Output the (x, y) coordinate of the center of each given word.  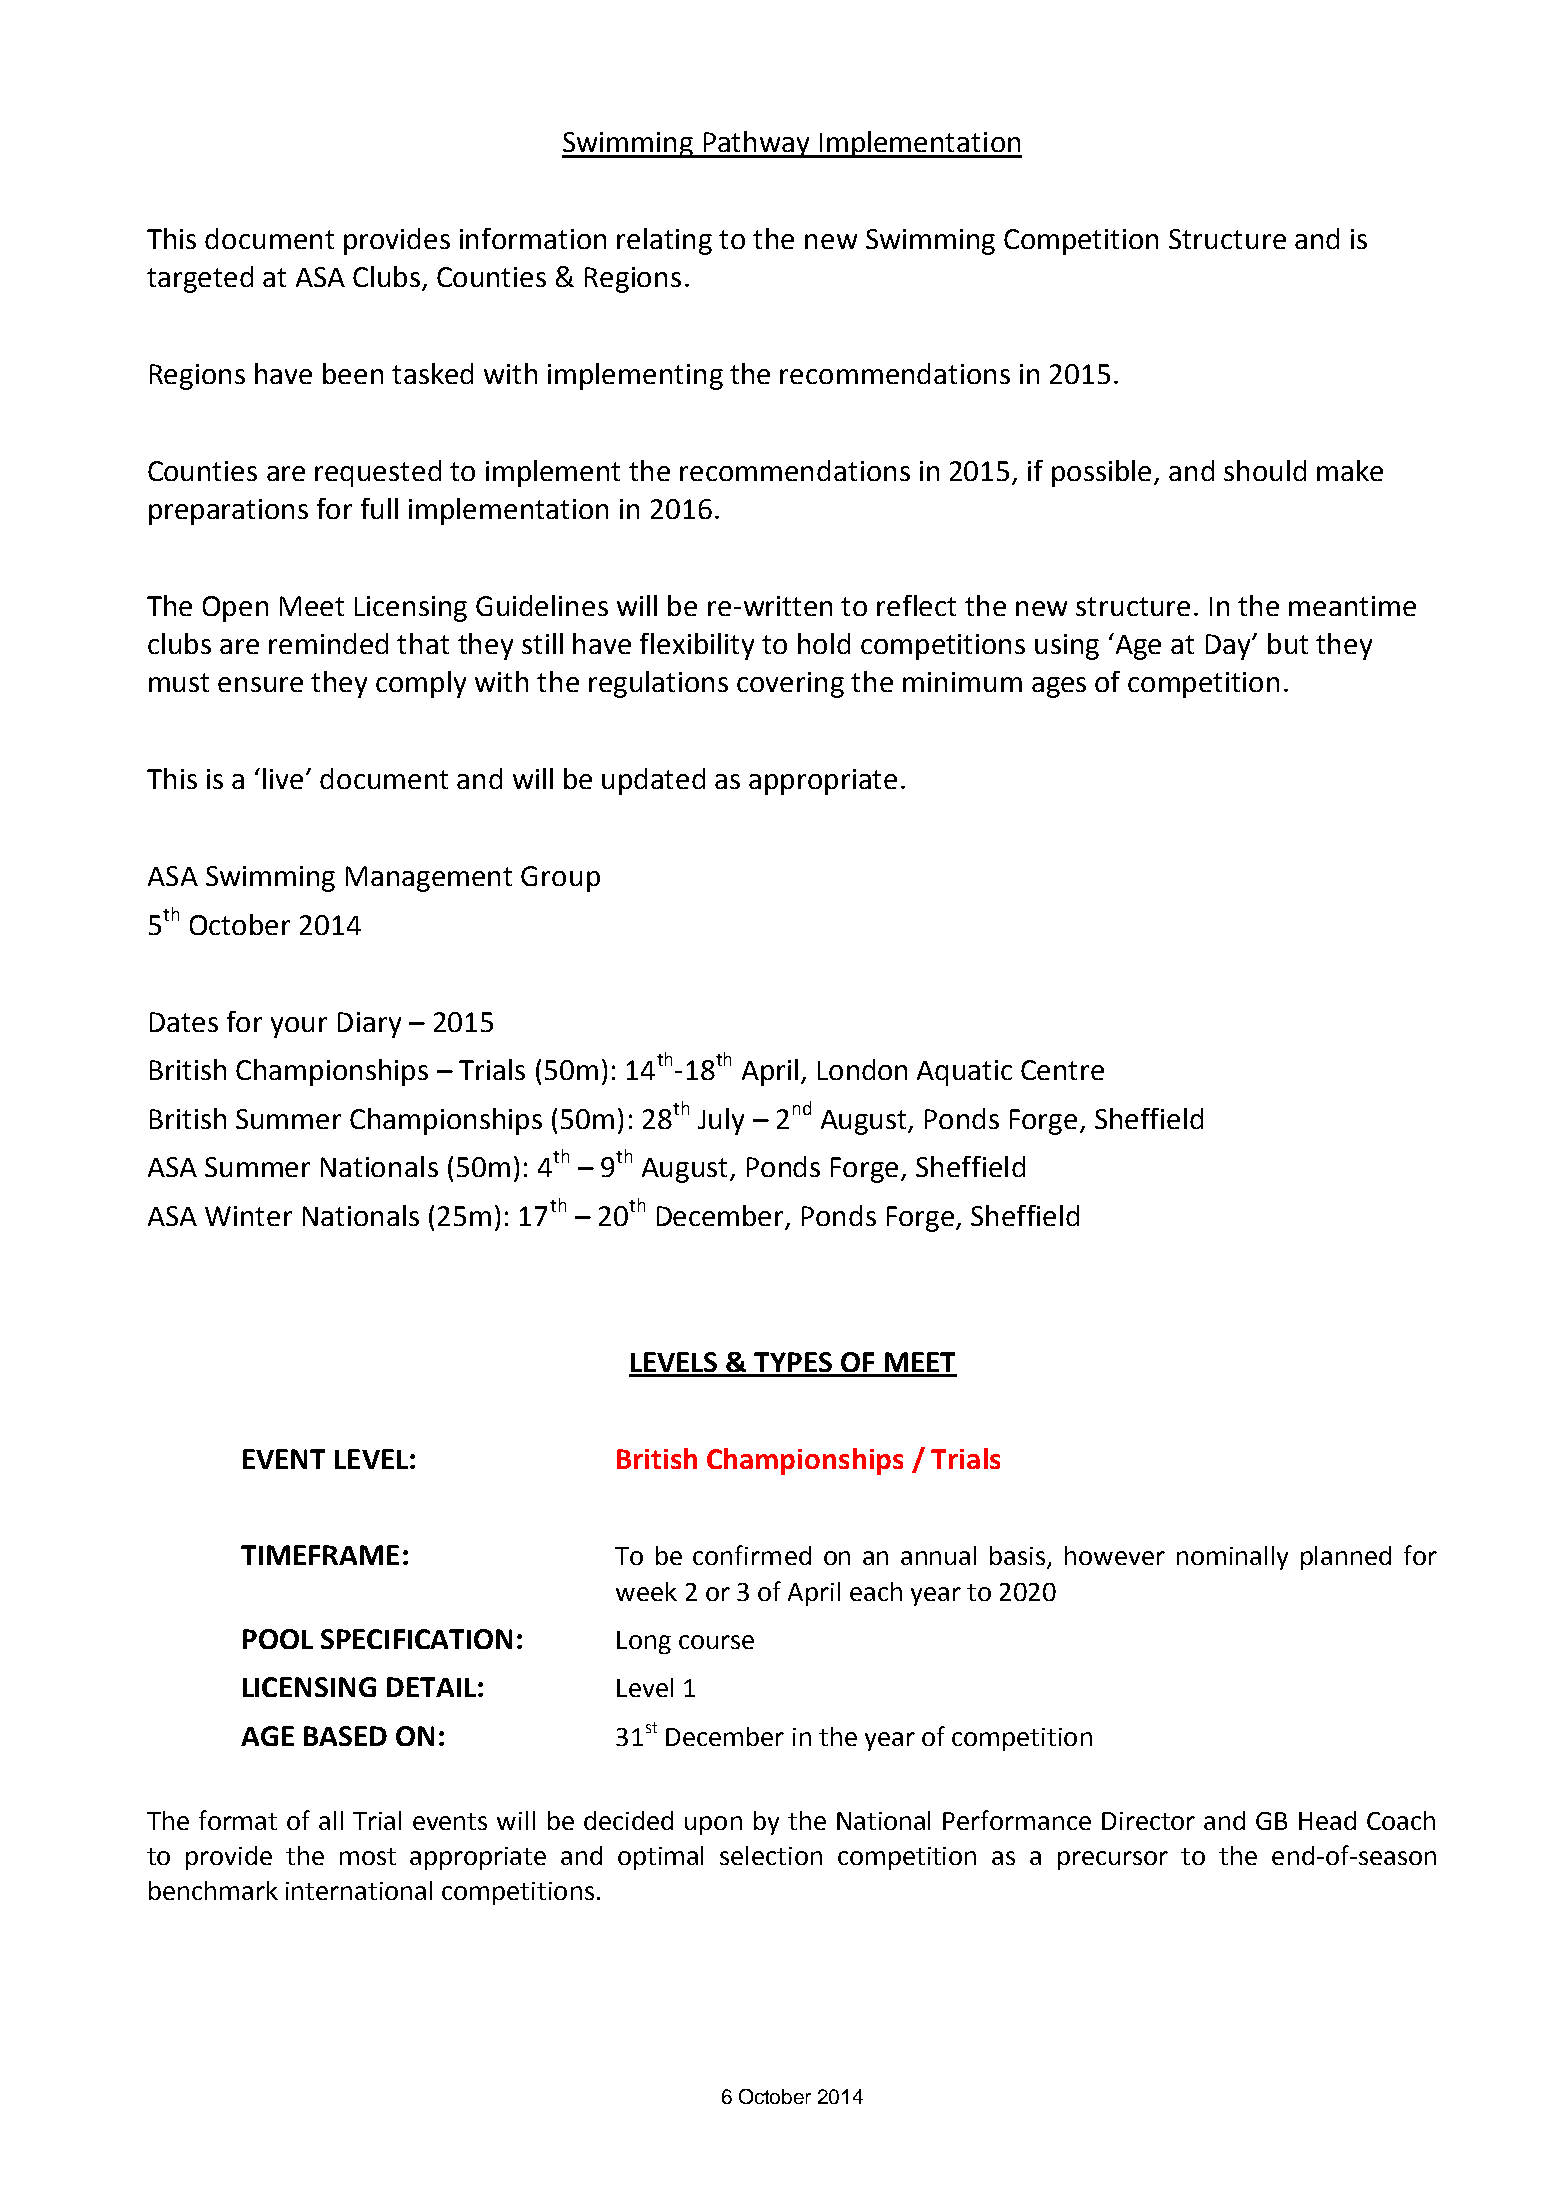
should (1265, 470)
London (862, 1069)
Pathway (757, 144)
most (368, 1856)
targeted (200, 279)
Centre (1062, 1070)
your (299, 1027)
